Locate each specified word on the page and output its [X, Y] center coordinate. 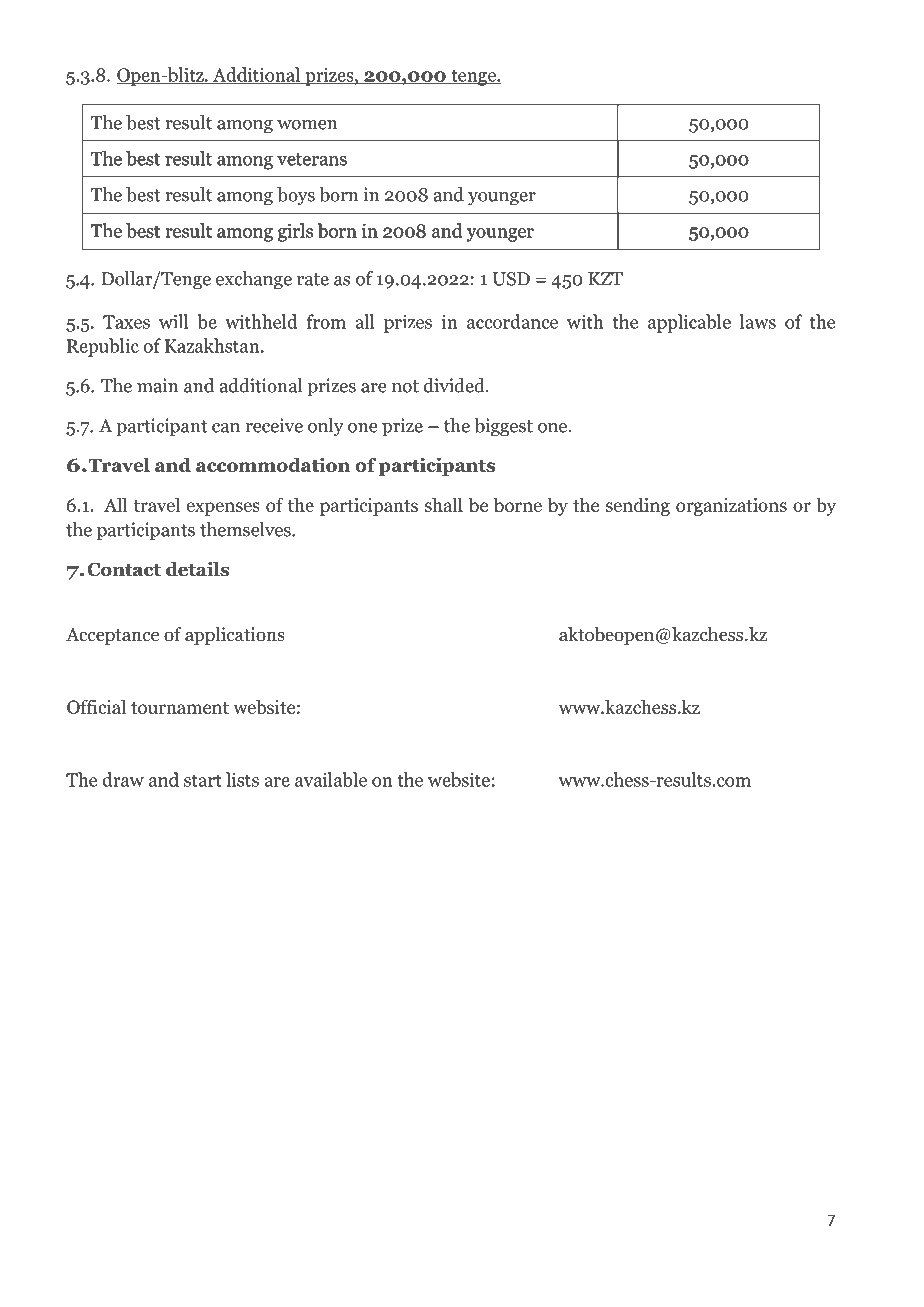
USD [511, 279]
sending [638, 506]
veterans [312, 159]
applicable [689, 323]
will [173, 321]
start [202, 780]
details [197, 569]
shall [444, 504]
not [405, 386]
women [307, 125]
